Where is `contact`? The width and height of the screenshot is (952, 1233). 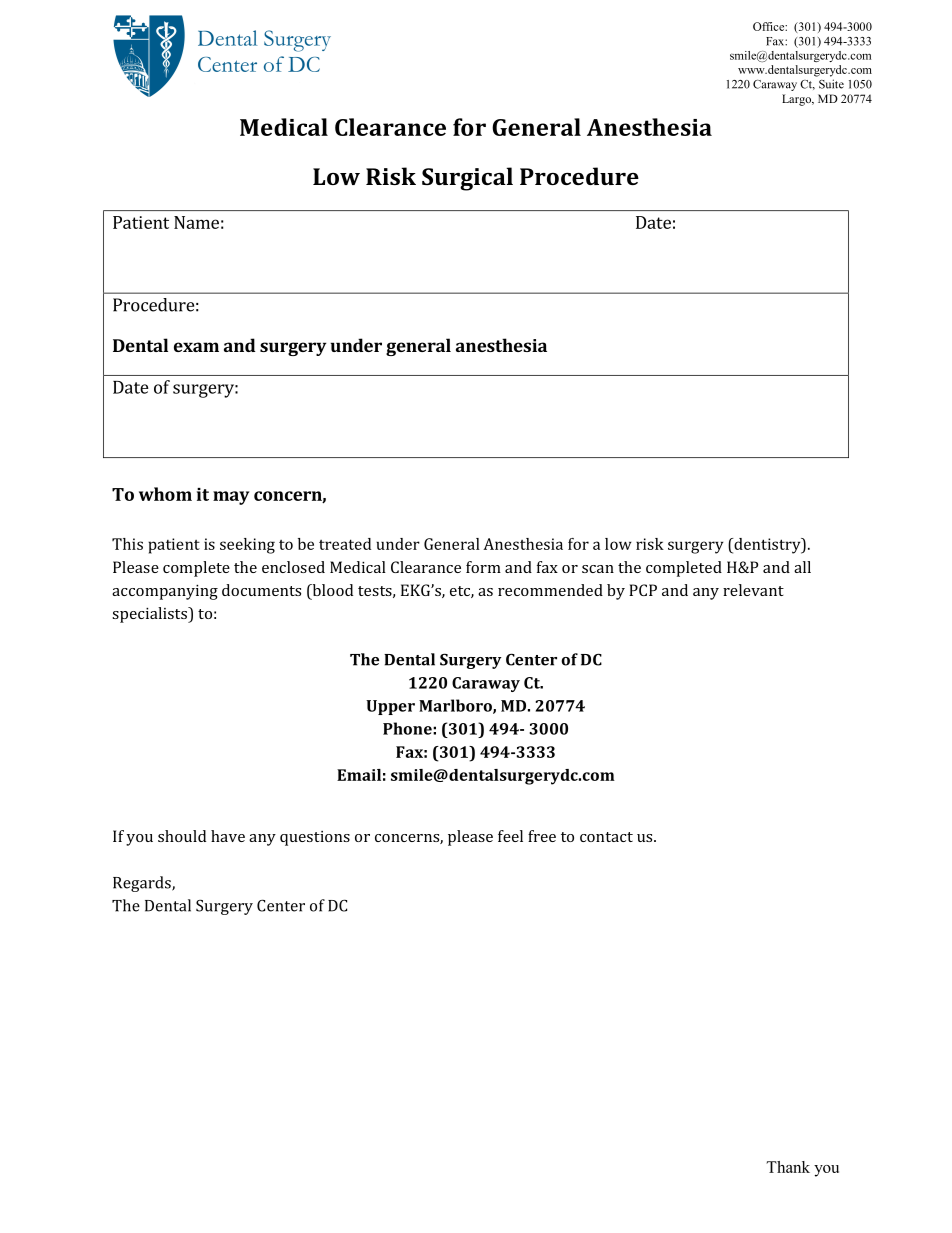 contact is located at coordinates (606, 837).
